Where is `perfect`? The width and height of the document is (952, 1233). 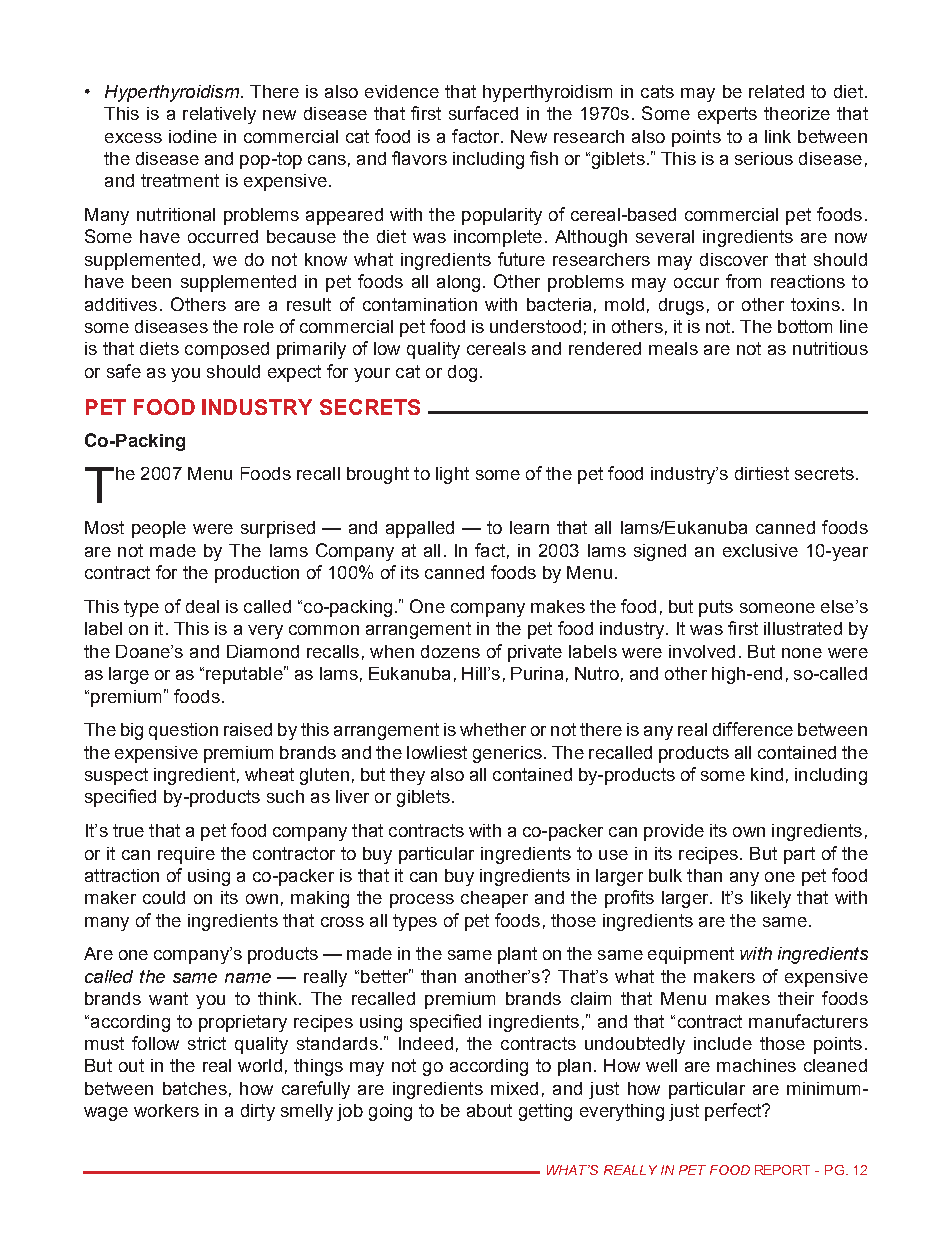 perfect is located at coordinates (734, 1112).
